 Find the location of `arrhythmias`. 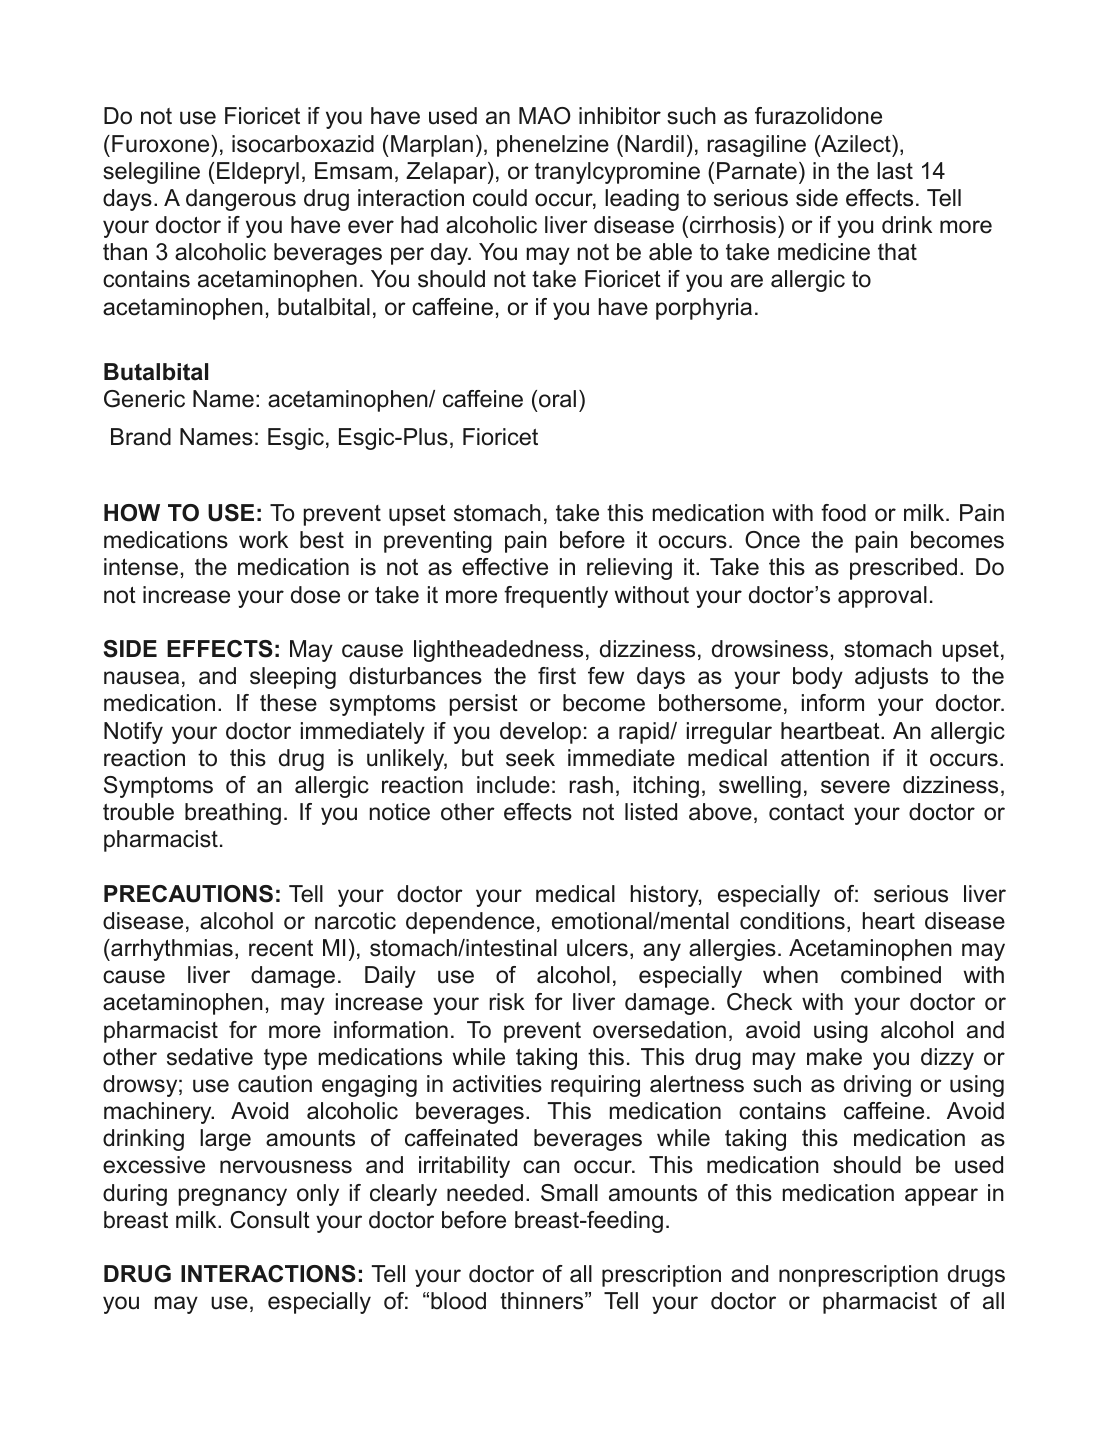

arrhythmias is located at coordinates (171, 950).
